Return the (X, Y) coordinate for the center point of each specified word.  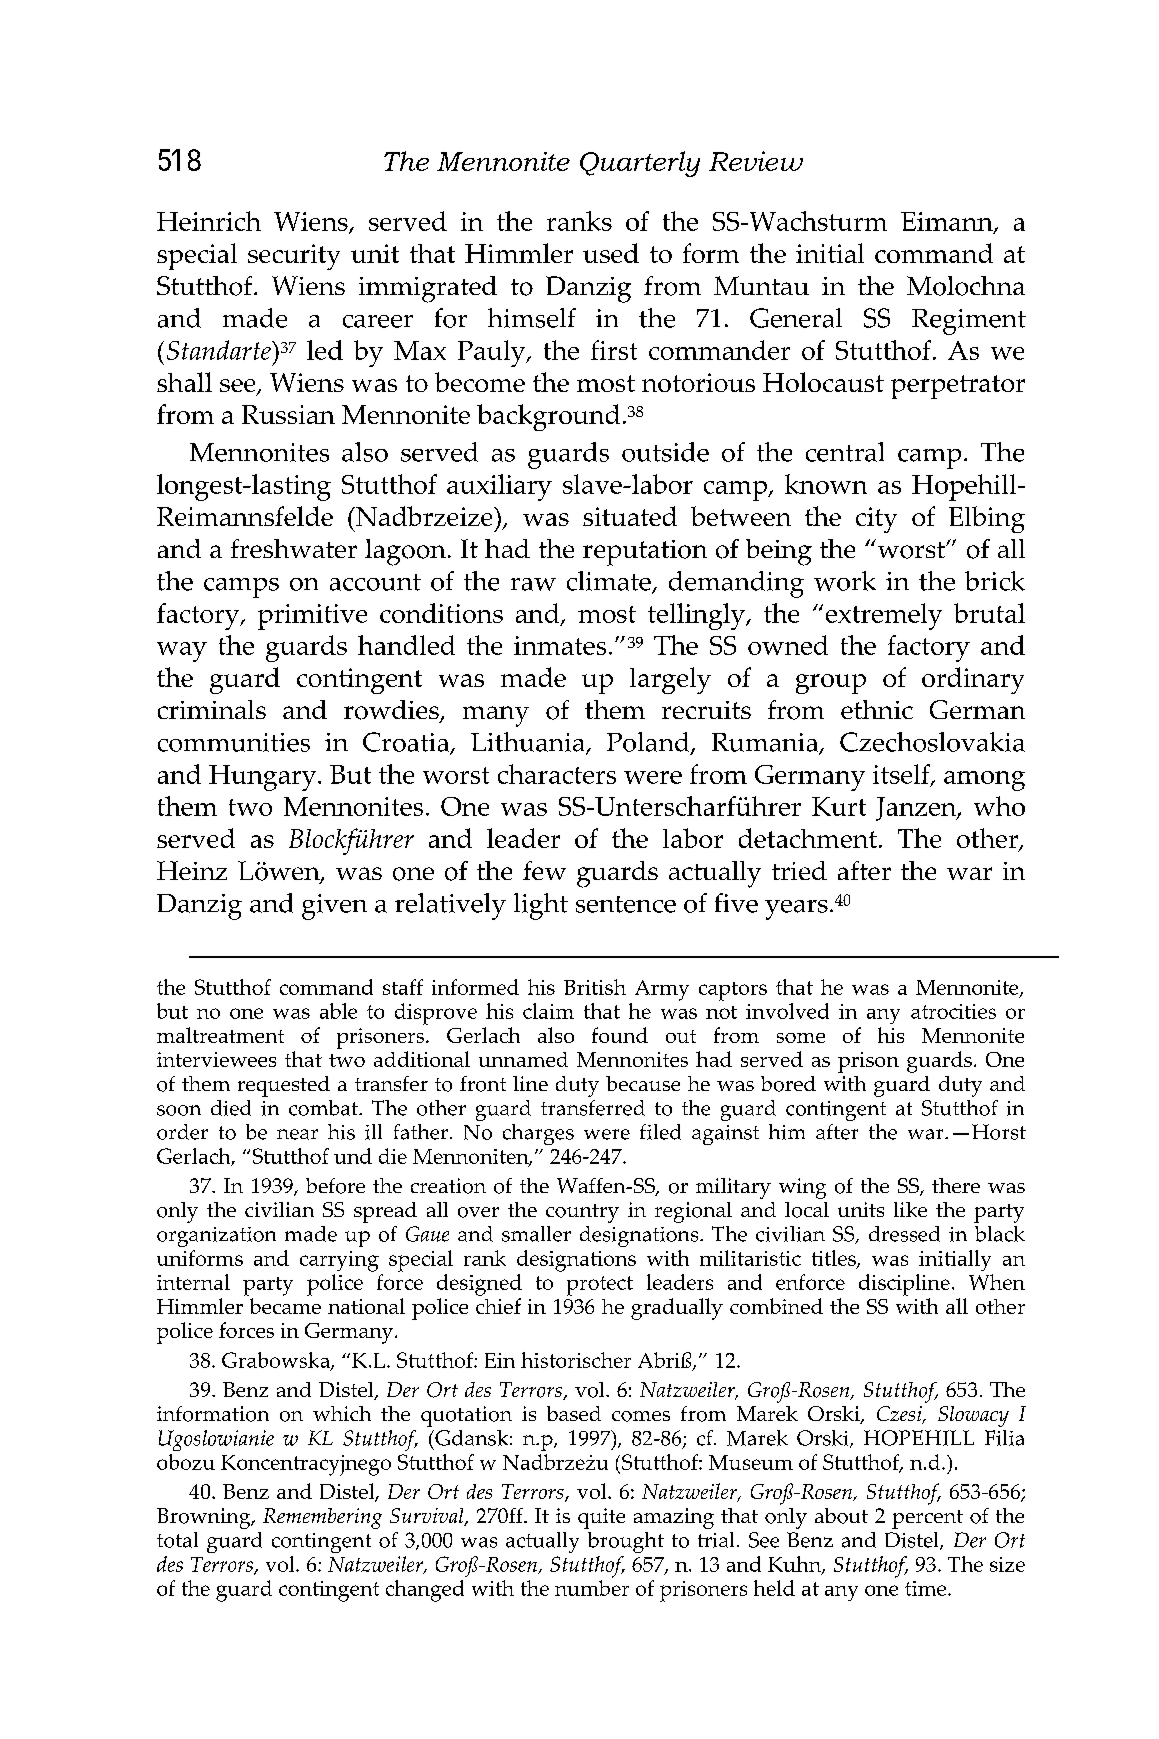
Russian (288, 414)
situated (630, 516)
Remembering (322, 1518)
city (876, 520)
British (595, 987)
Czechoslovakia (932, 742)
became (285, 1306)
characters (557, 774)
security (294, 257)
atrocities (953, 1011)
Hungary (264, 778)
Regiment (969, 322)
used (611, 253)
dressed (904, 1234)
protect (600, 1286)
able (338, 1011)
